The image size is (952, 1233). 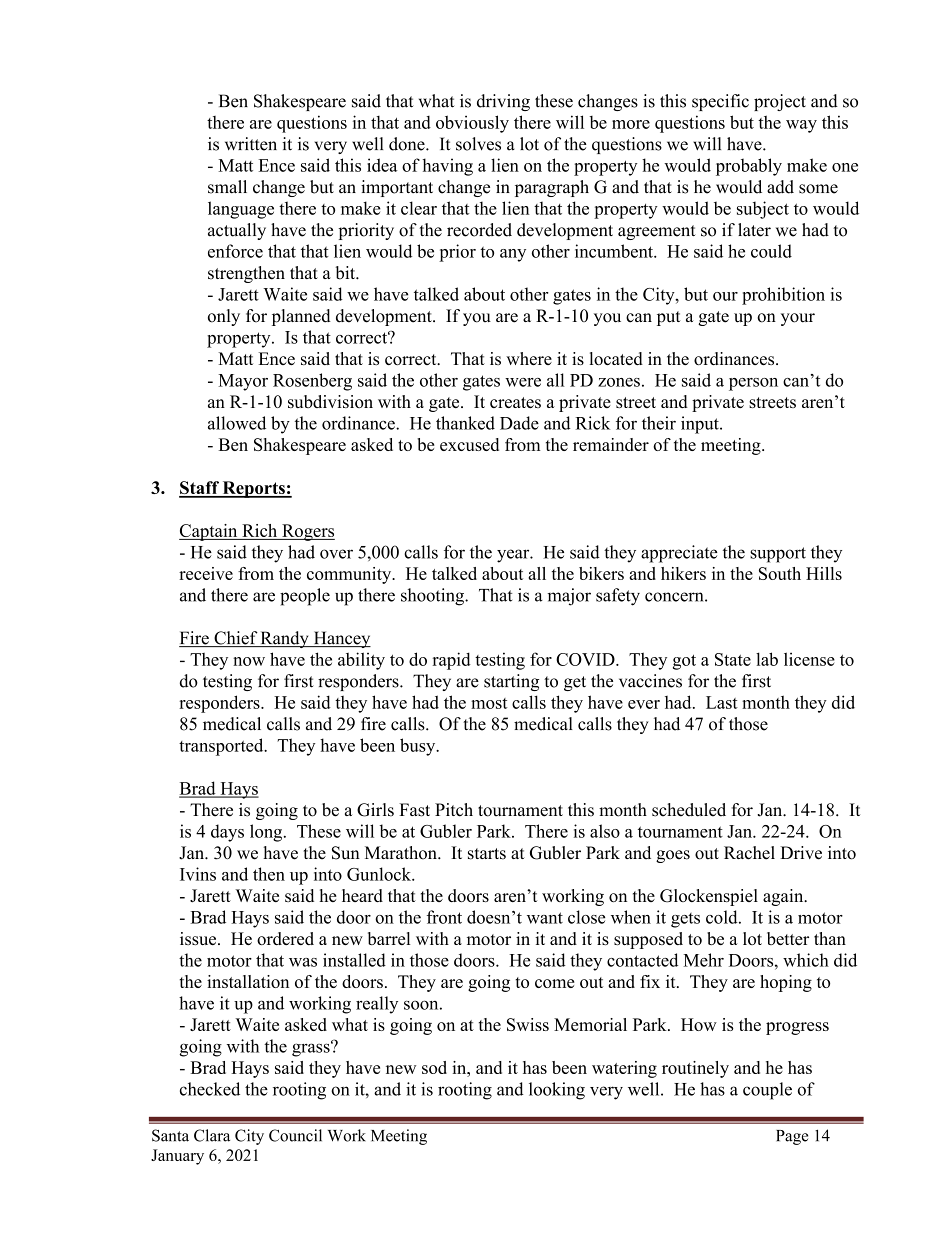 What do you see at coordinates (452, 661) in the page?
I see `rapid` at bounding box center [452, 661].
